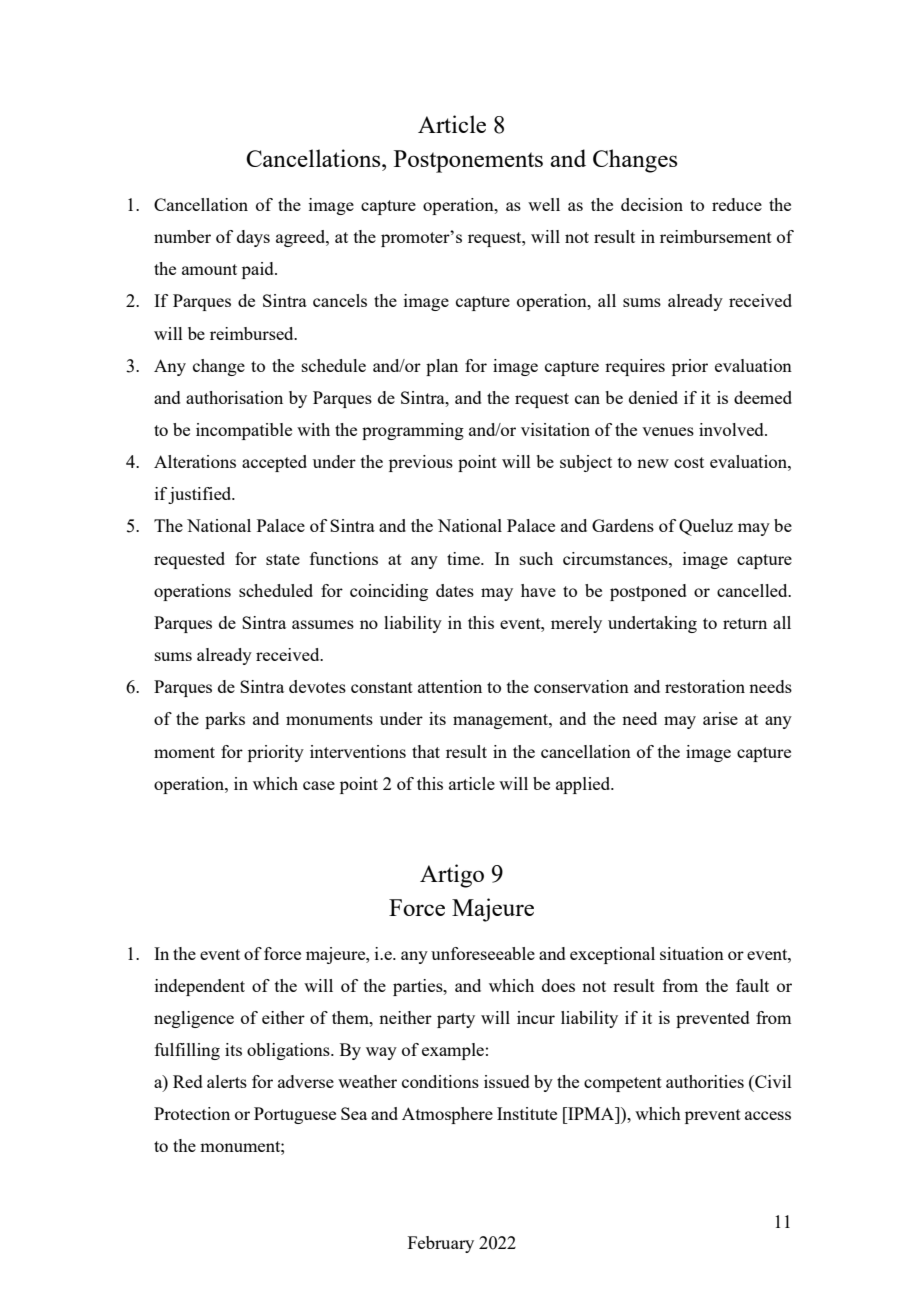 The height and width of the screenshot is (1308, 924). I want to click on previous, so click(421, 463).
